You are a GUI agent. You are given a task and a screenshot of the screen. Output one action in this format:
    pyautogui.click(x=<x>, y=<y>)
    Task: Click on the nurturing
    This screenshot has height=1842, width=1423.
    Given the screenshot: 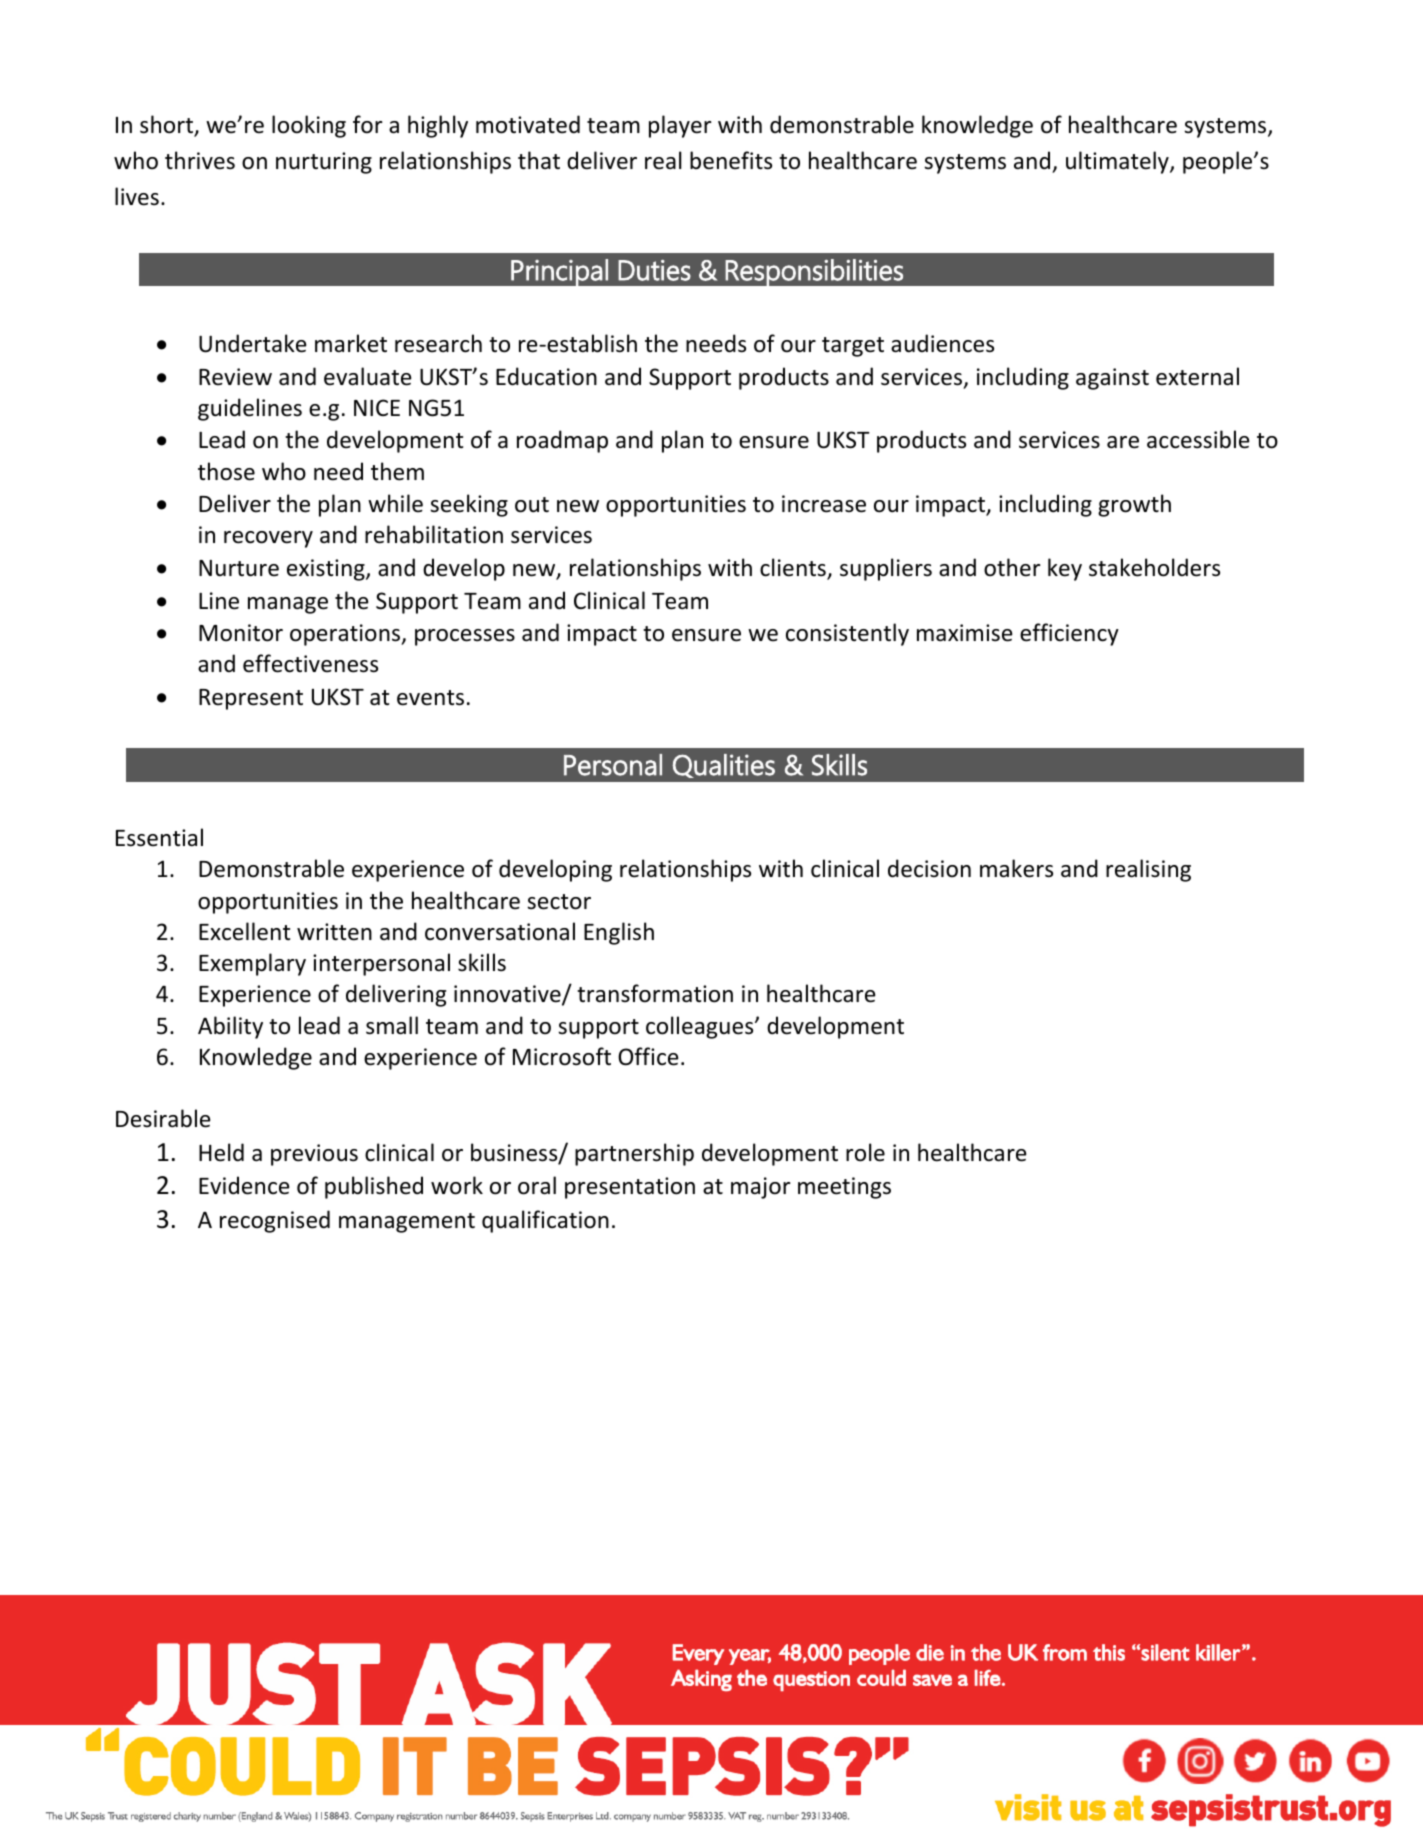 What is the action you would take?
    pyautogui.click(x=324, y=163)
